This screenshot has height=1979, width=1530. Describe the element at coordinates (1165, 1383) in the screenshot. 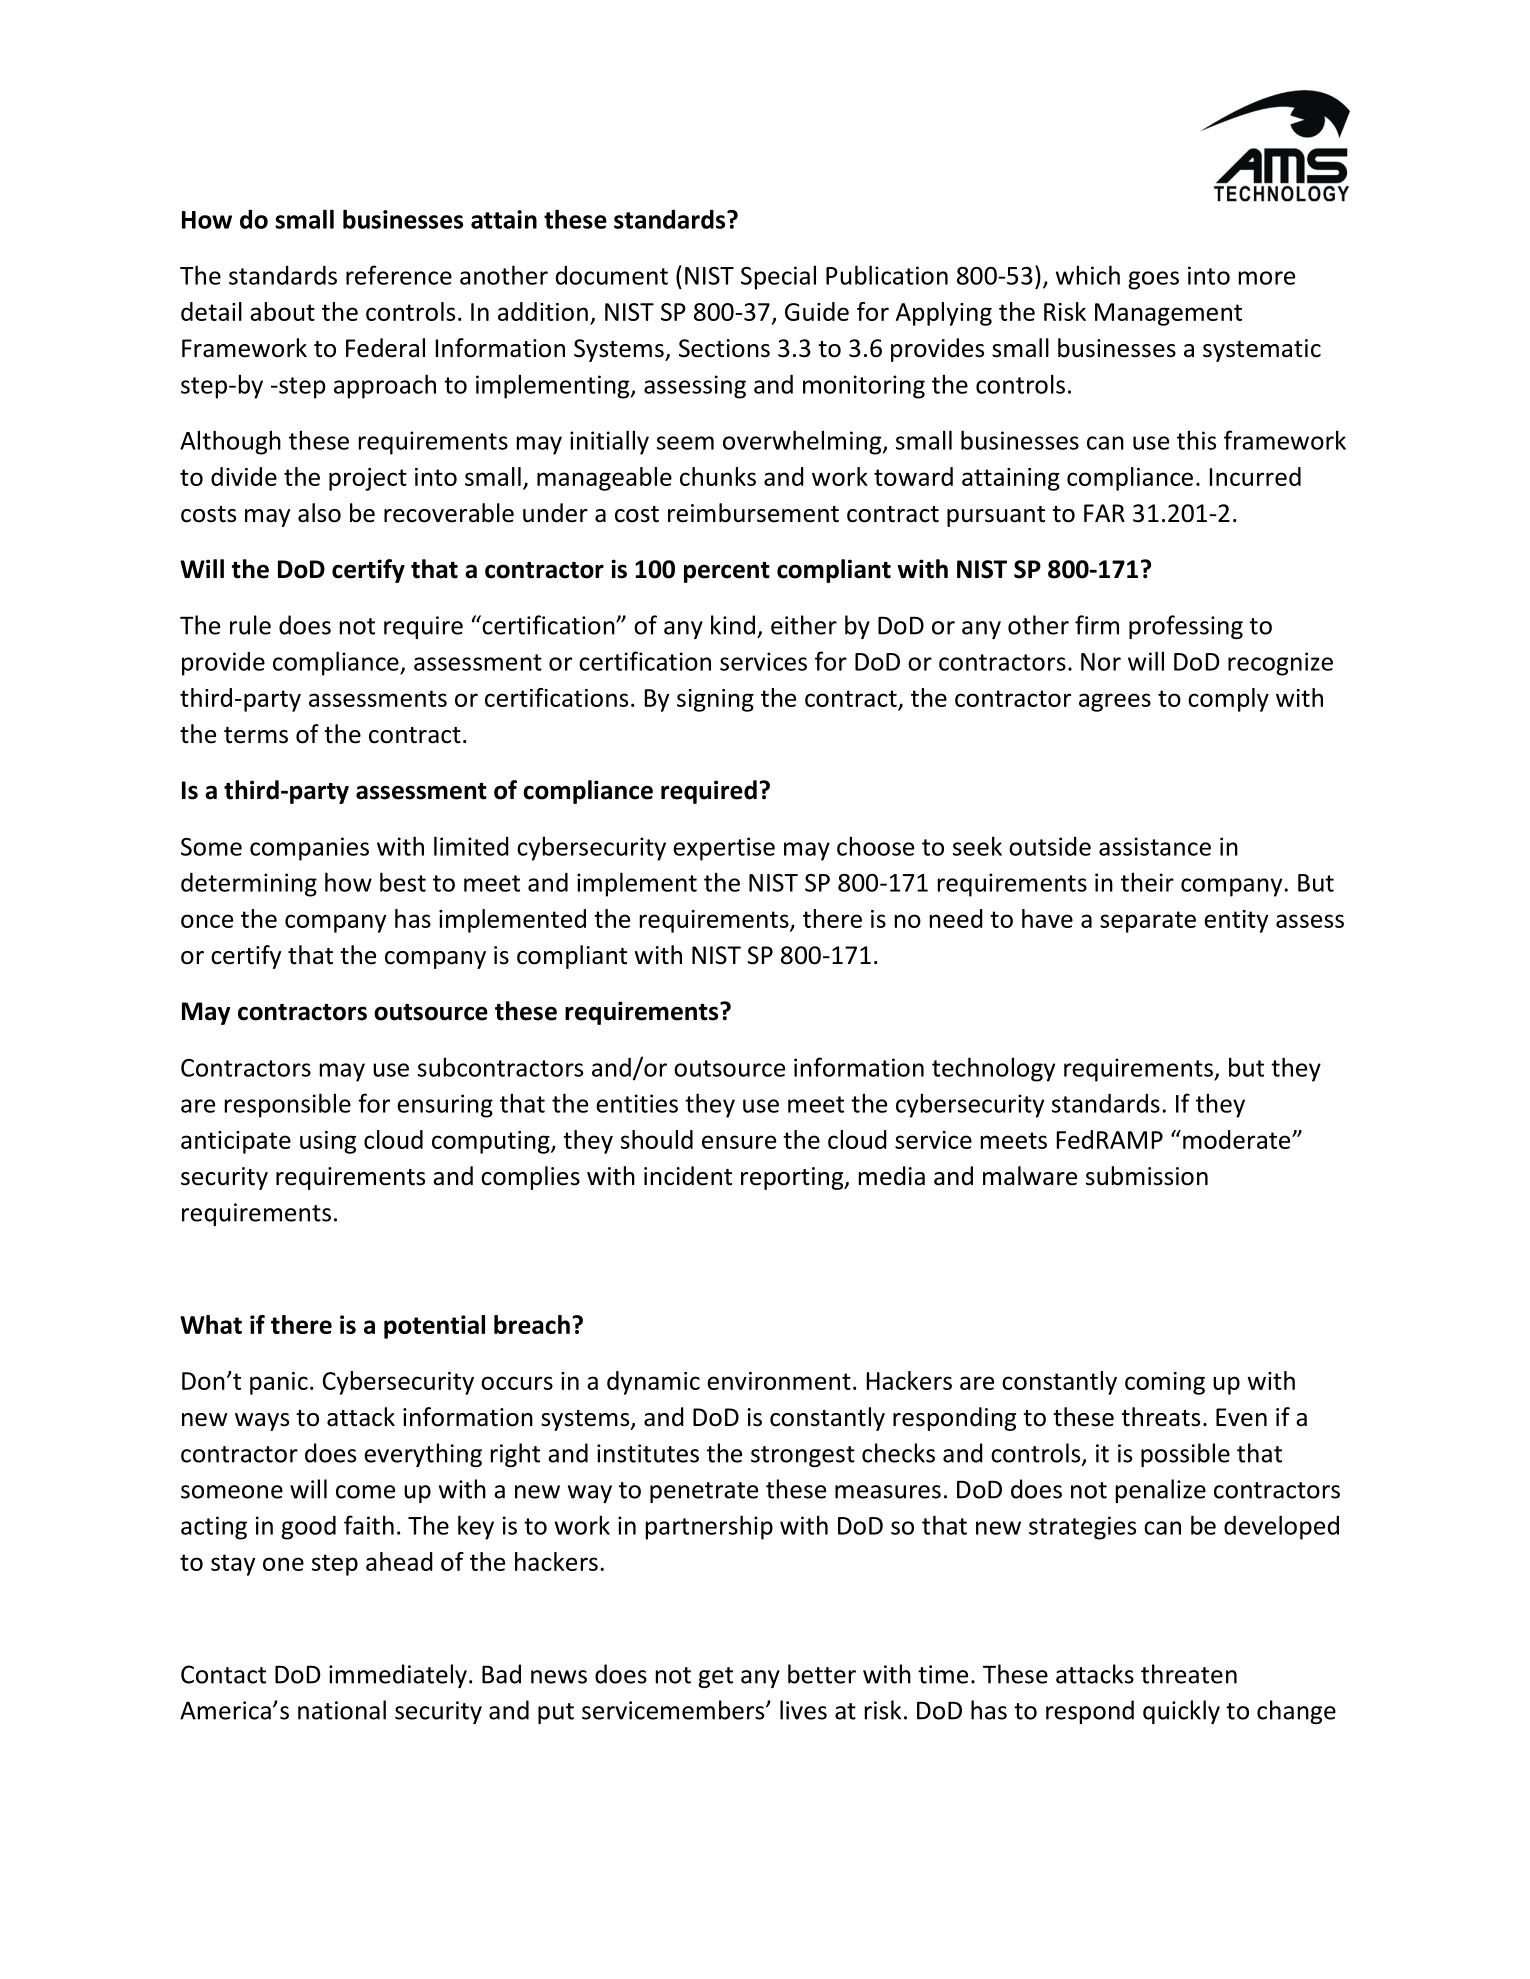

I see `coming` at that location.
